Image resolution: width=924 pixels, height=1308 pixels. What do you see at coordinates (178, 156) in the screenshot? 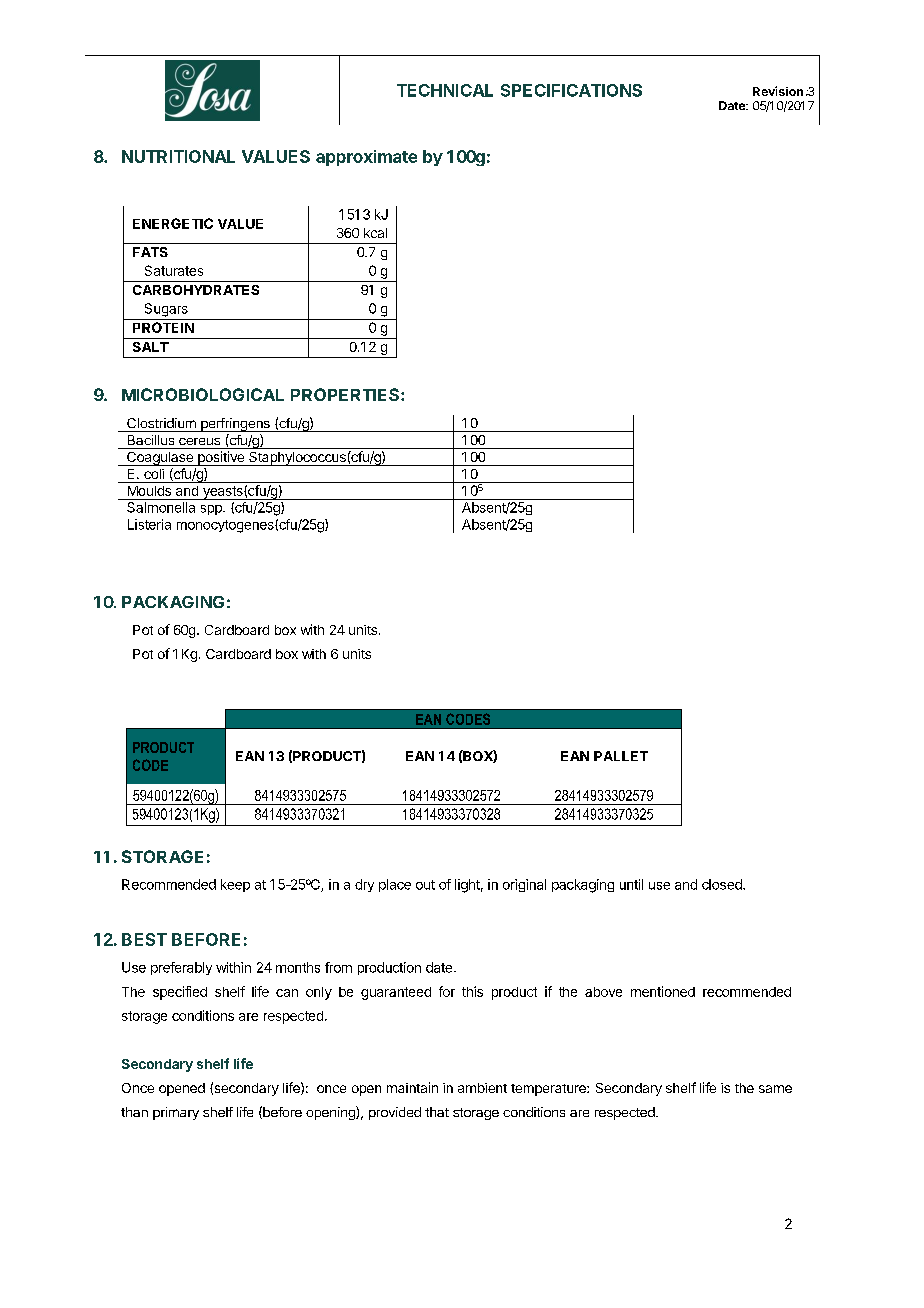
I see `NUTRITIONAL` at bounding box center [178, 156].
